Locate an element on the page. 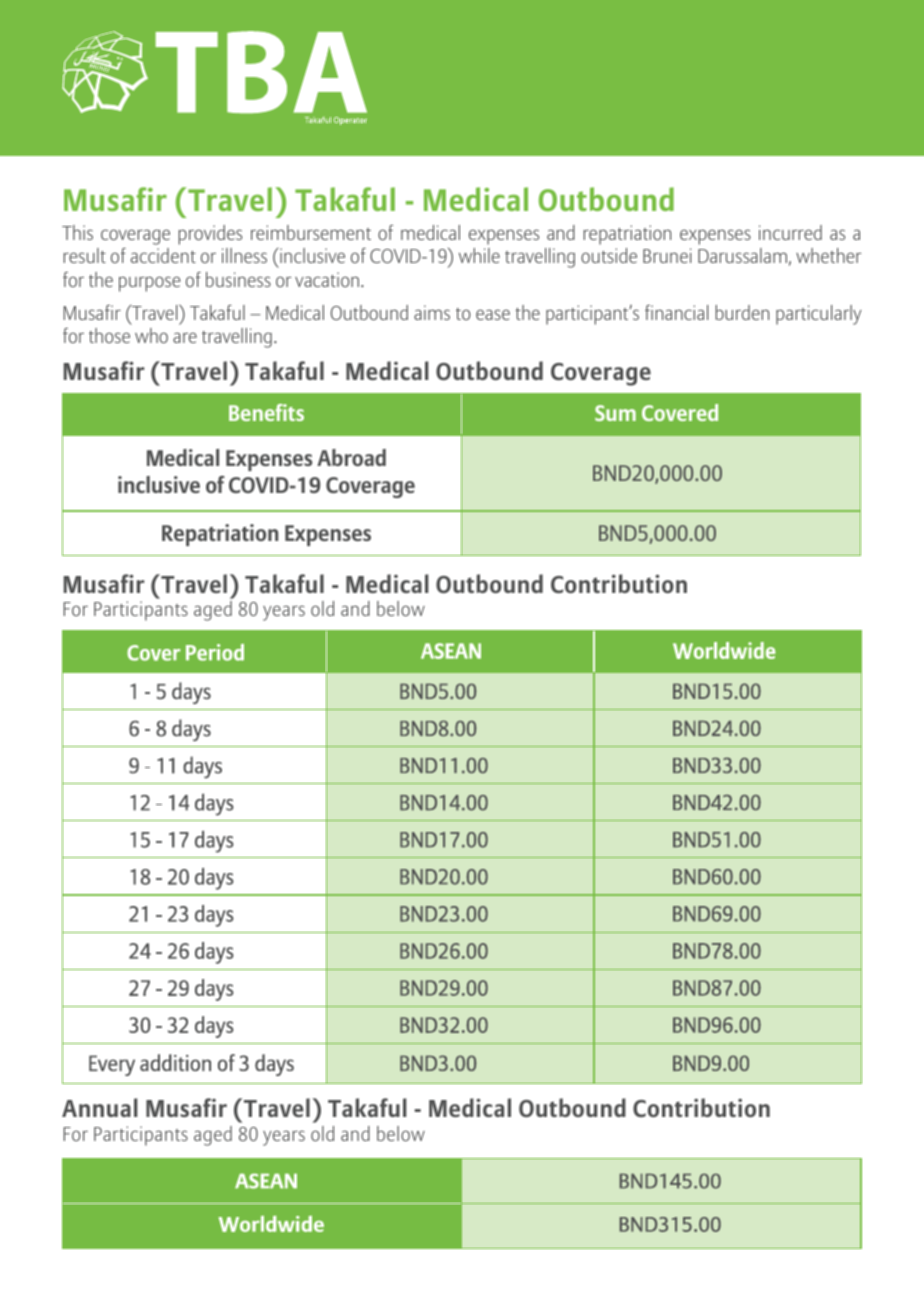 Image resolution: width=924 pixels, height=1311 pixels. Annual is located at coordinates (100, 1107).
